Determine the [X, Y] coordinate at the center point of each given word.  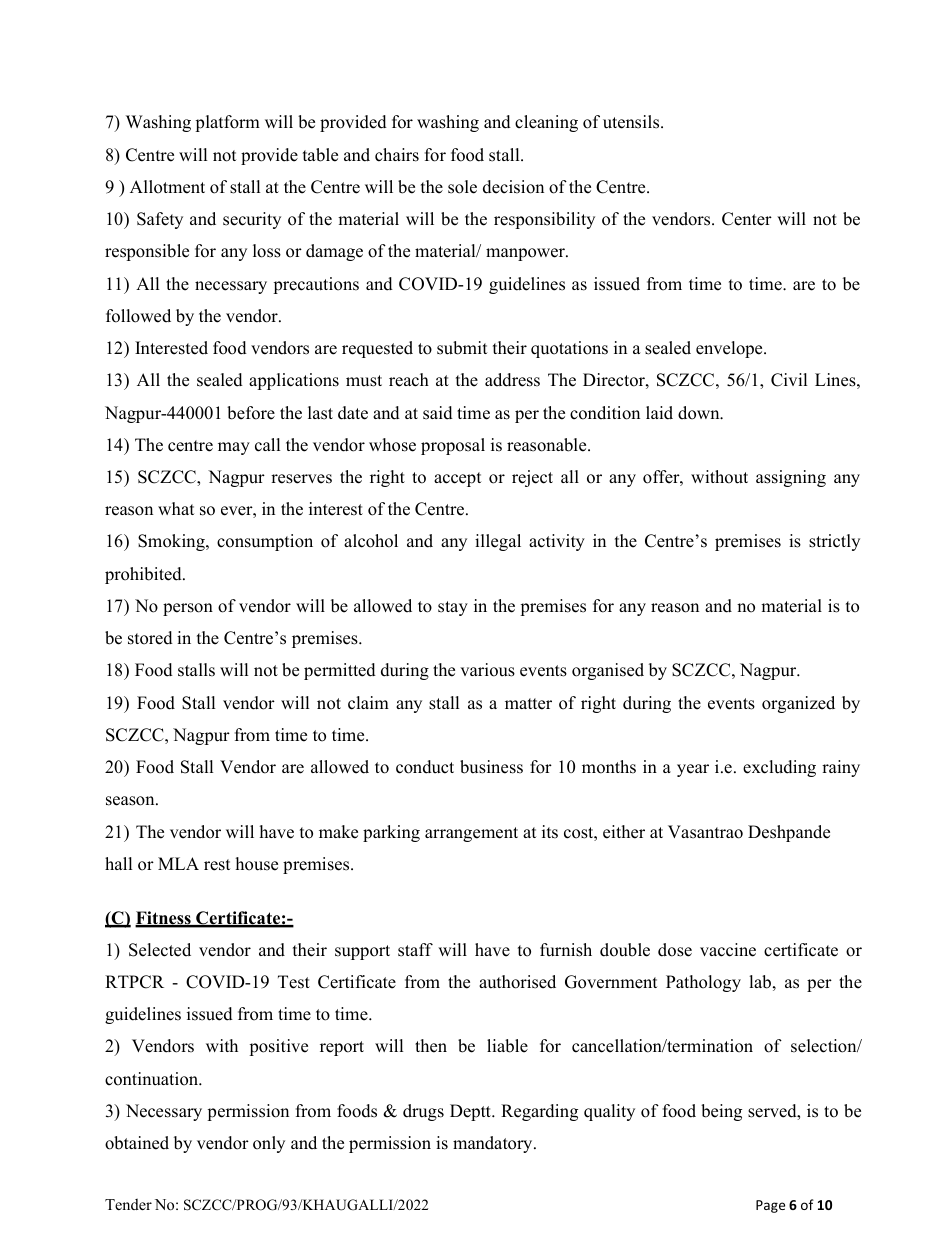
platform [227, 123]
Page [770, 1206]
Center [747, 219]
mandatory [494, 1144]
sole [462, 187]
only [269, 1144]
